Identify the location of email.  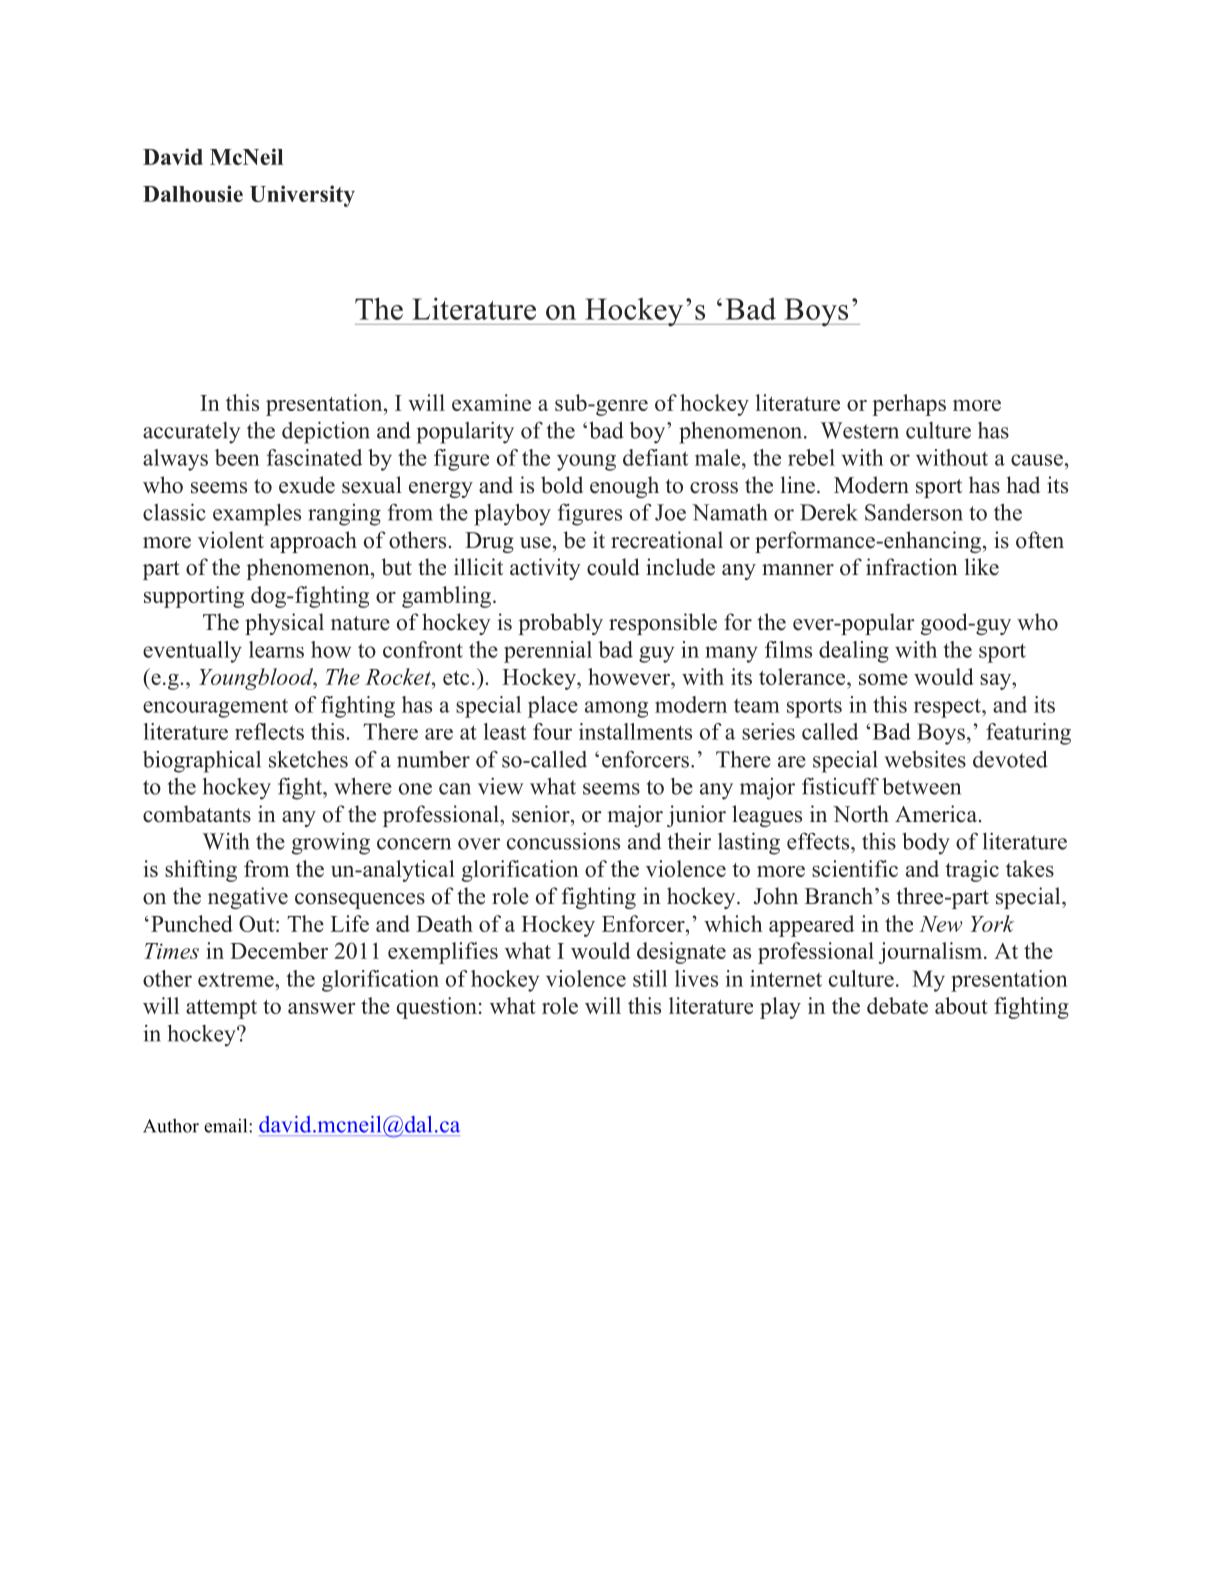
(227, 1125).
